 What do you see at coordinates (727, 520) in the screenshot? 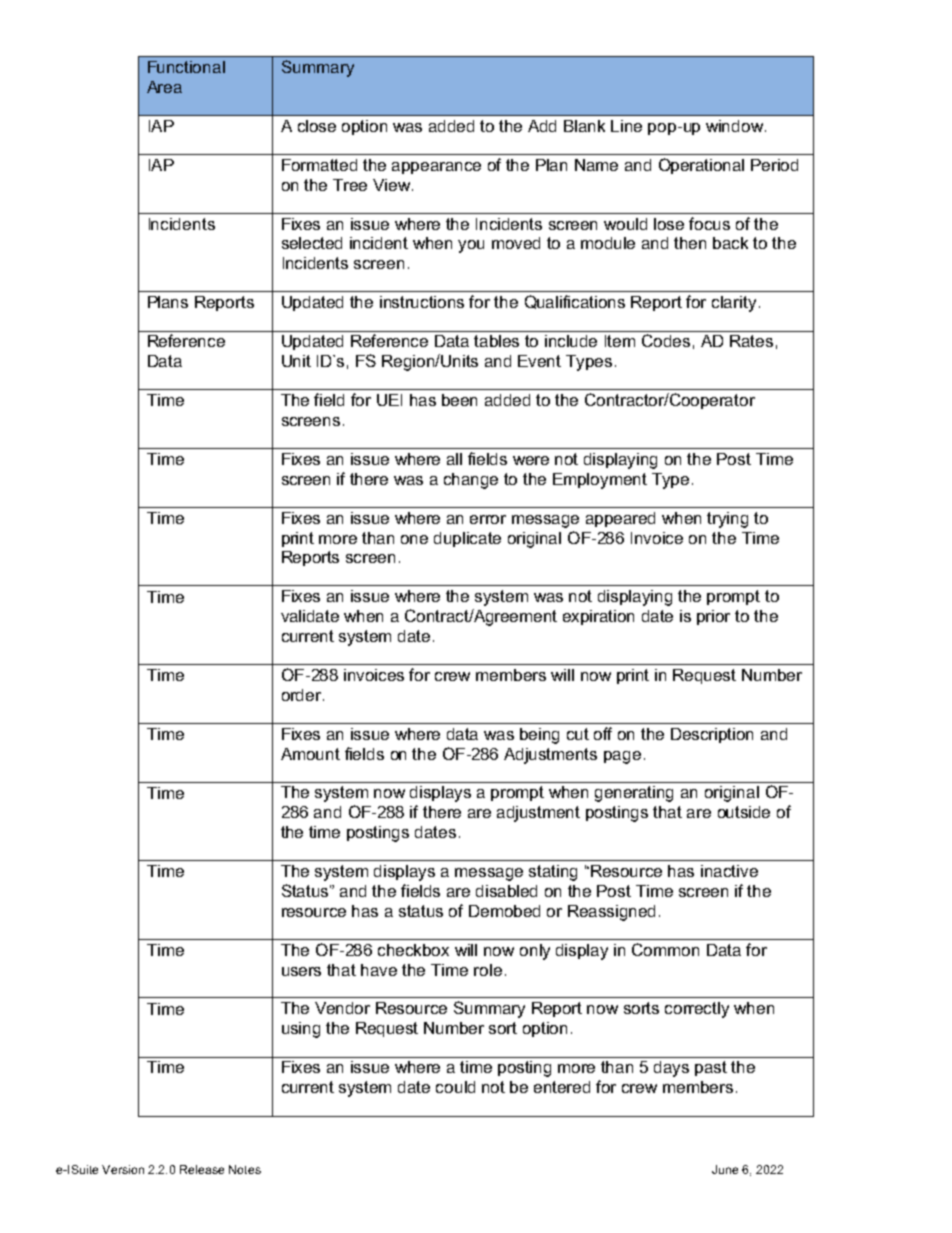
I see `trying` at bounding box center [727, 520].
